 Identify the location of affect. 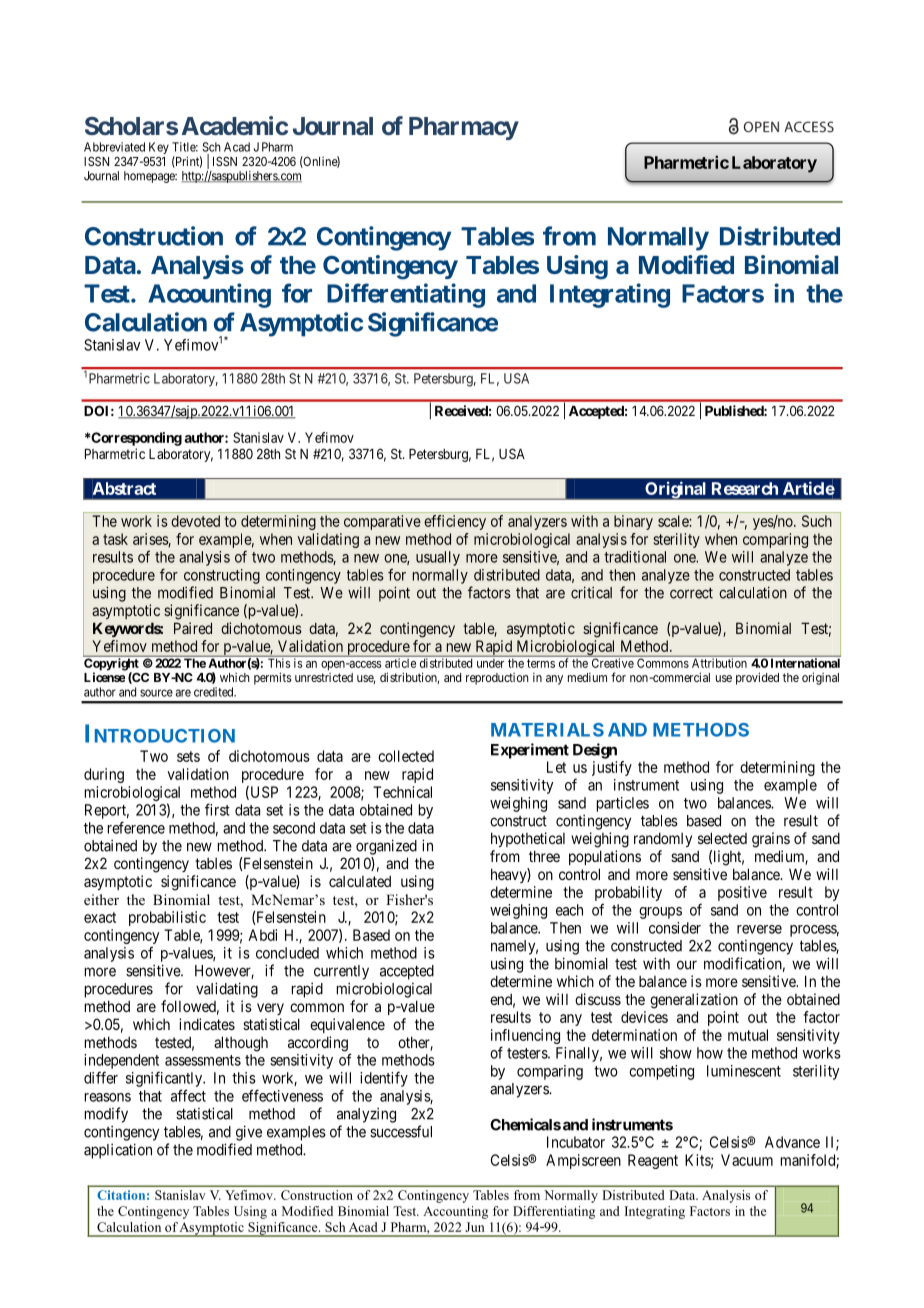
(188, 1095).
